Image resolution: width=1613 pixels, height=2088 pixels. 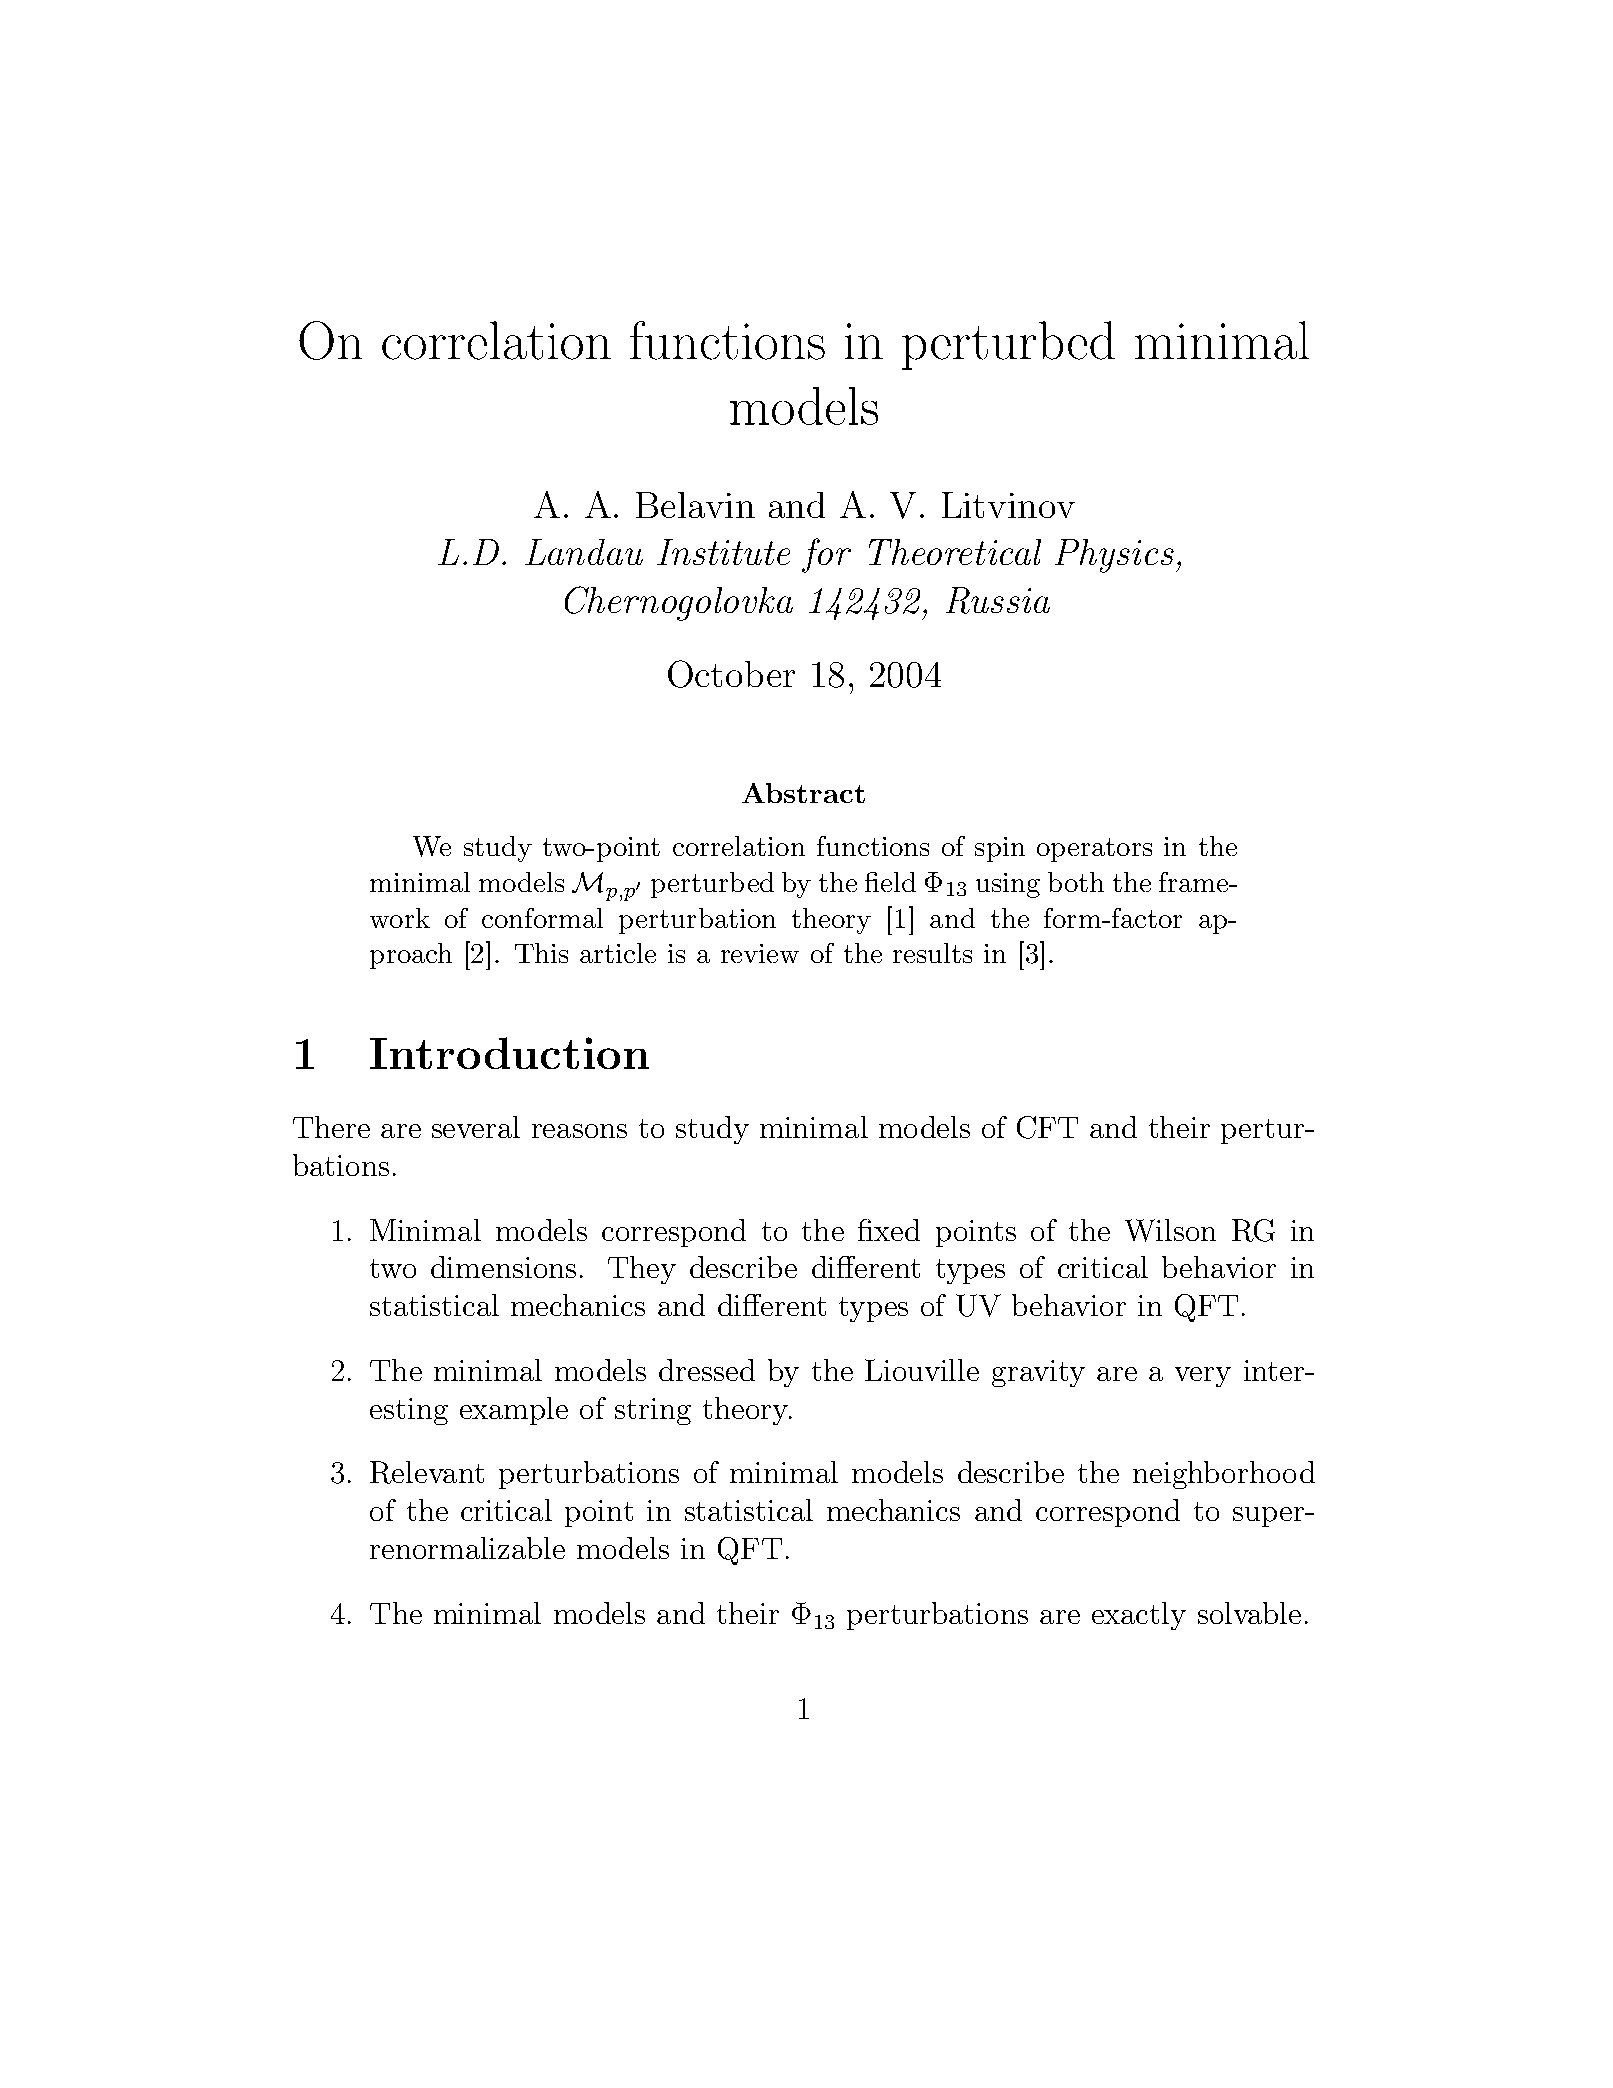 What do you see at coordinates (427, 1472) in the page?
I see `Relevant` at bounding box center [427, 1472].
